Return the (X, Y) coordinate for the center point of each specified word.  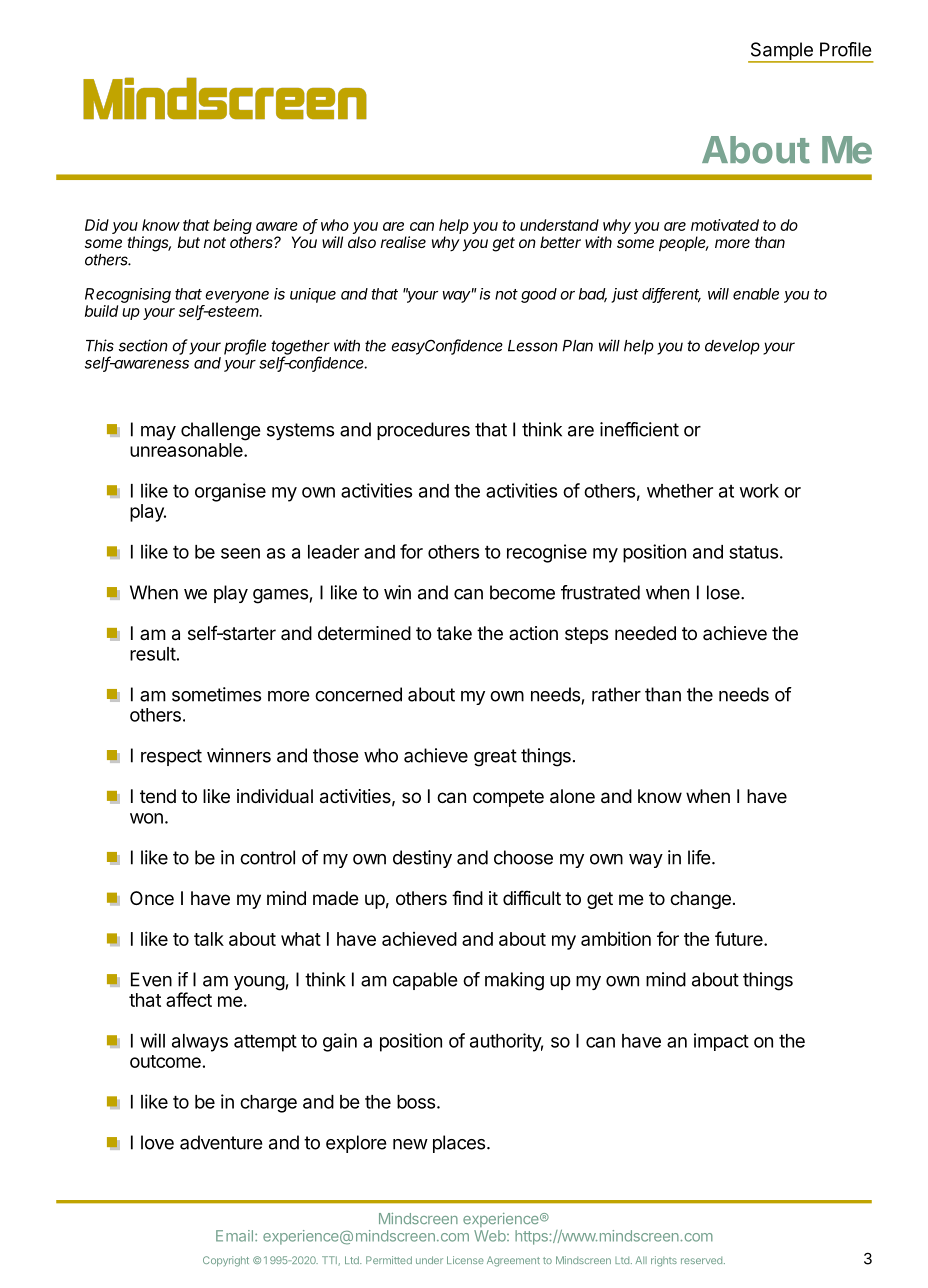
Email (234, 1236)
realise (403, 242)
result (153, 654)
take (454, 633)
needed (645, 633)
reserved (701, 1260)
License (465, 1260)
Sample (781, 52)
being (232, 228)
